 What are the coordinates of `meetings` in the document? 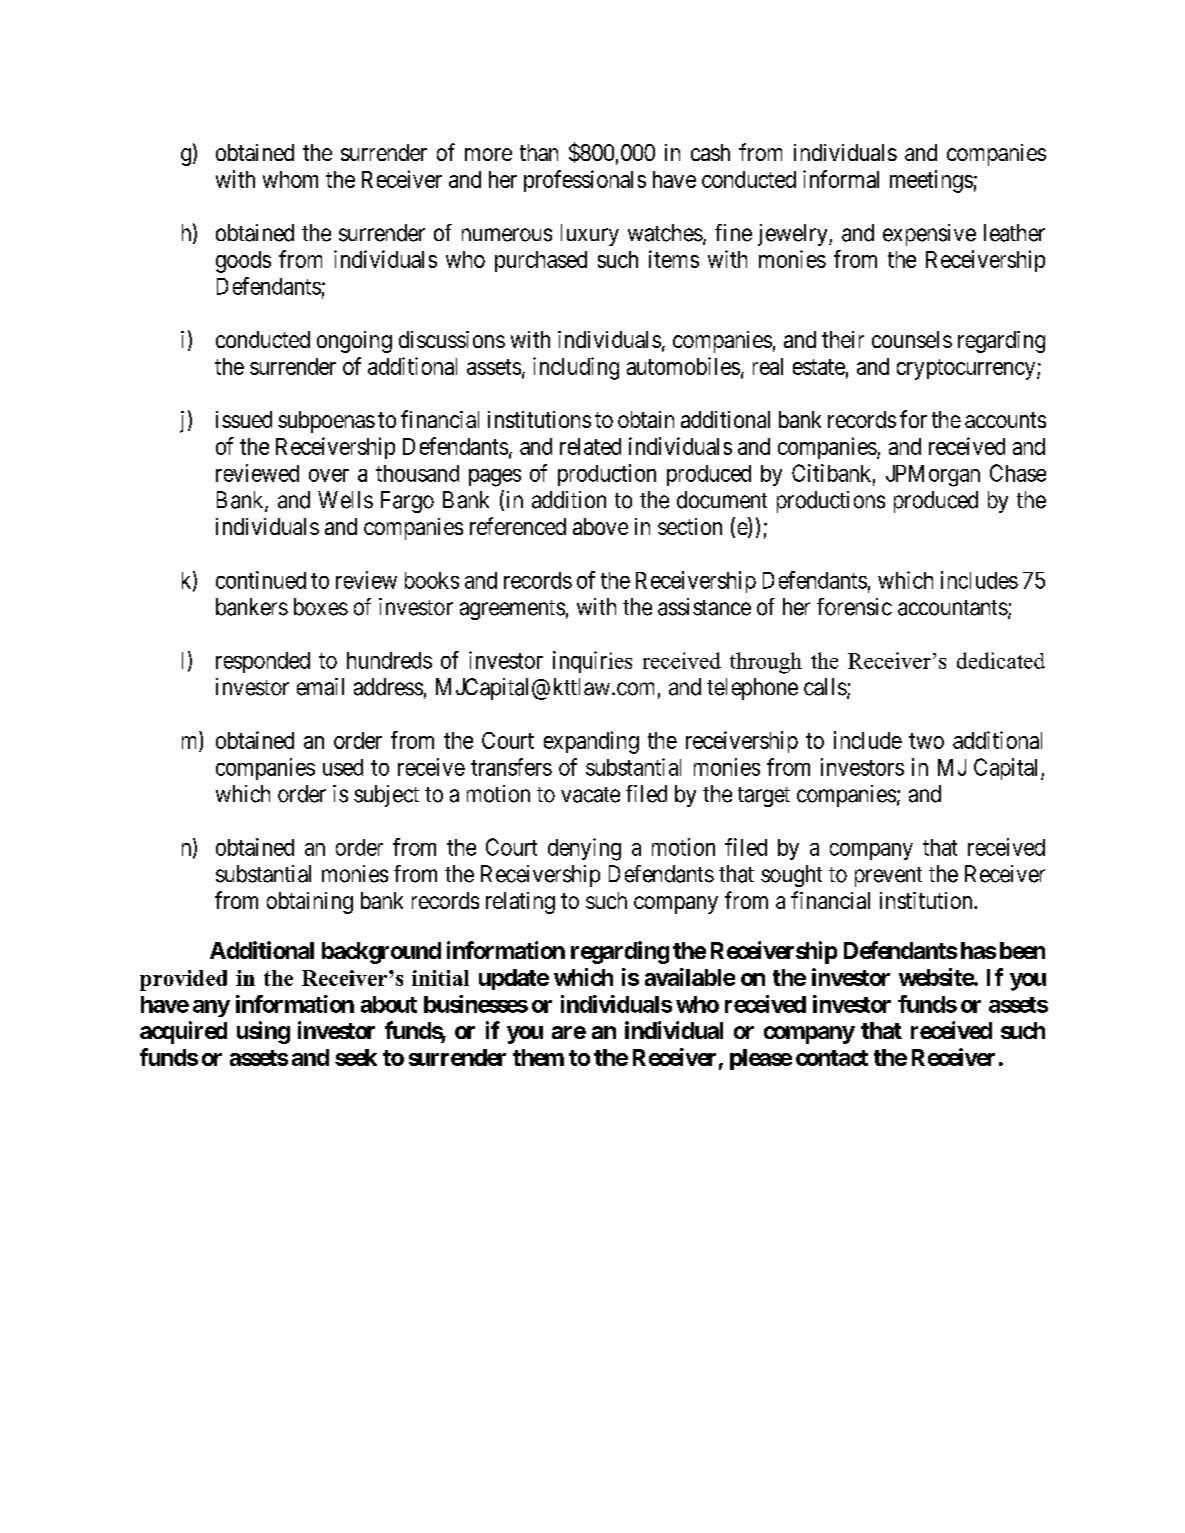 It's located at (931, 181).
